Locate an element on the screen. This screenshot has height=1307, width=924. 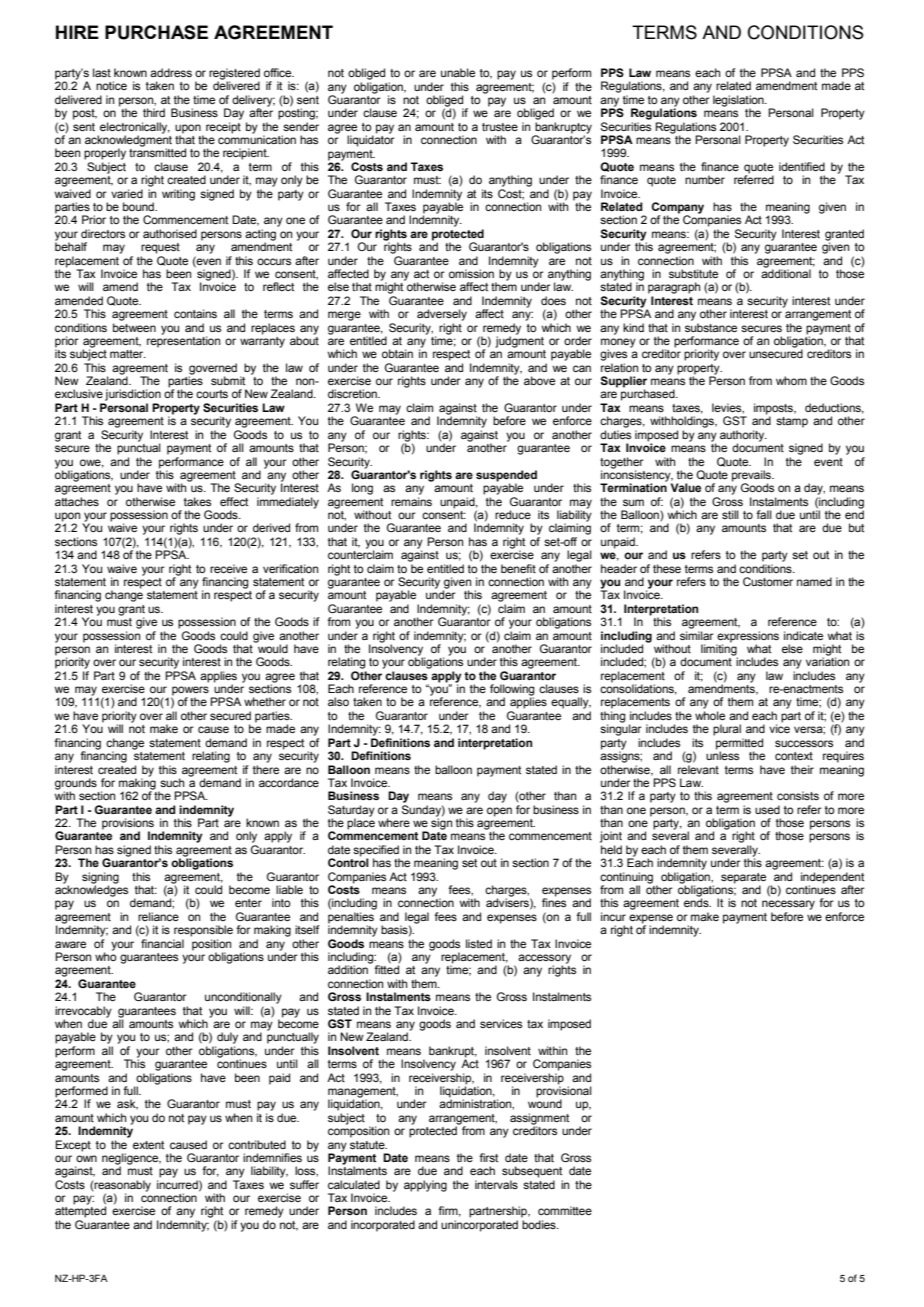
address is located at coordinates (171, 72).
